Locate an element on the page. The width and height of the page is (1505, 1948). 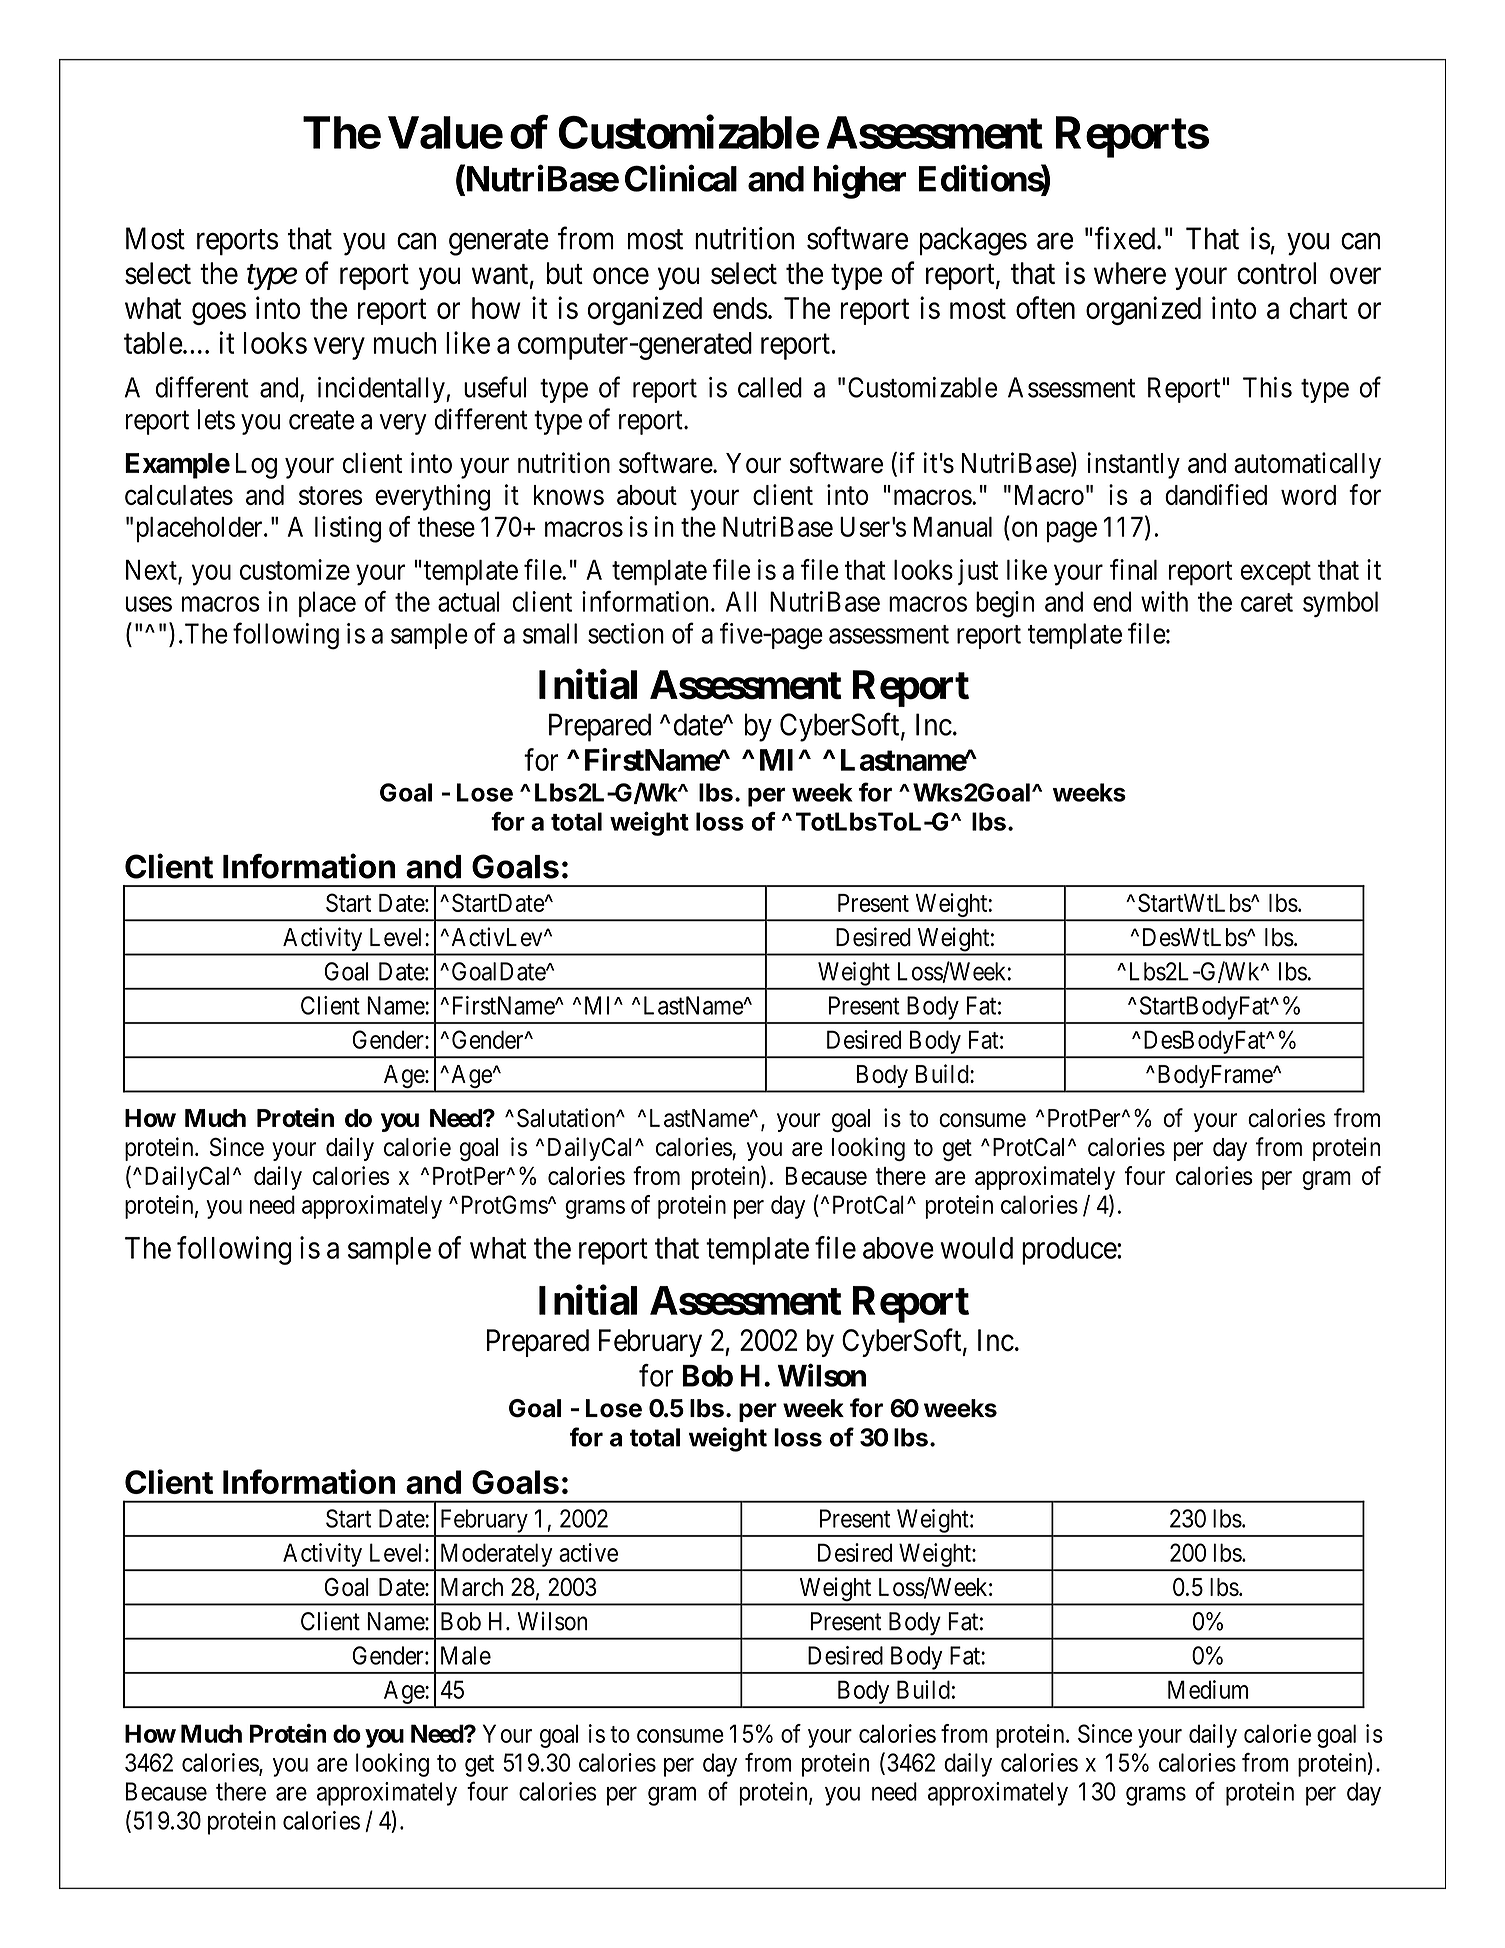
active is located at coordinates (588, 1552).
